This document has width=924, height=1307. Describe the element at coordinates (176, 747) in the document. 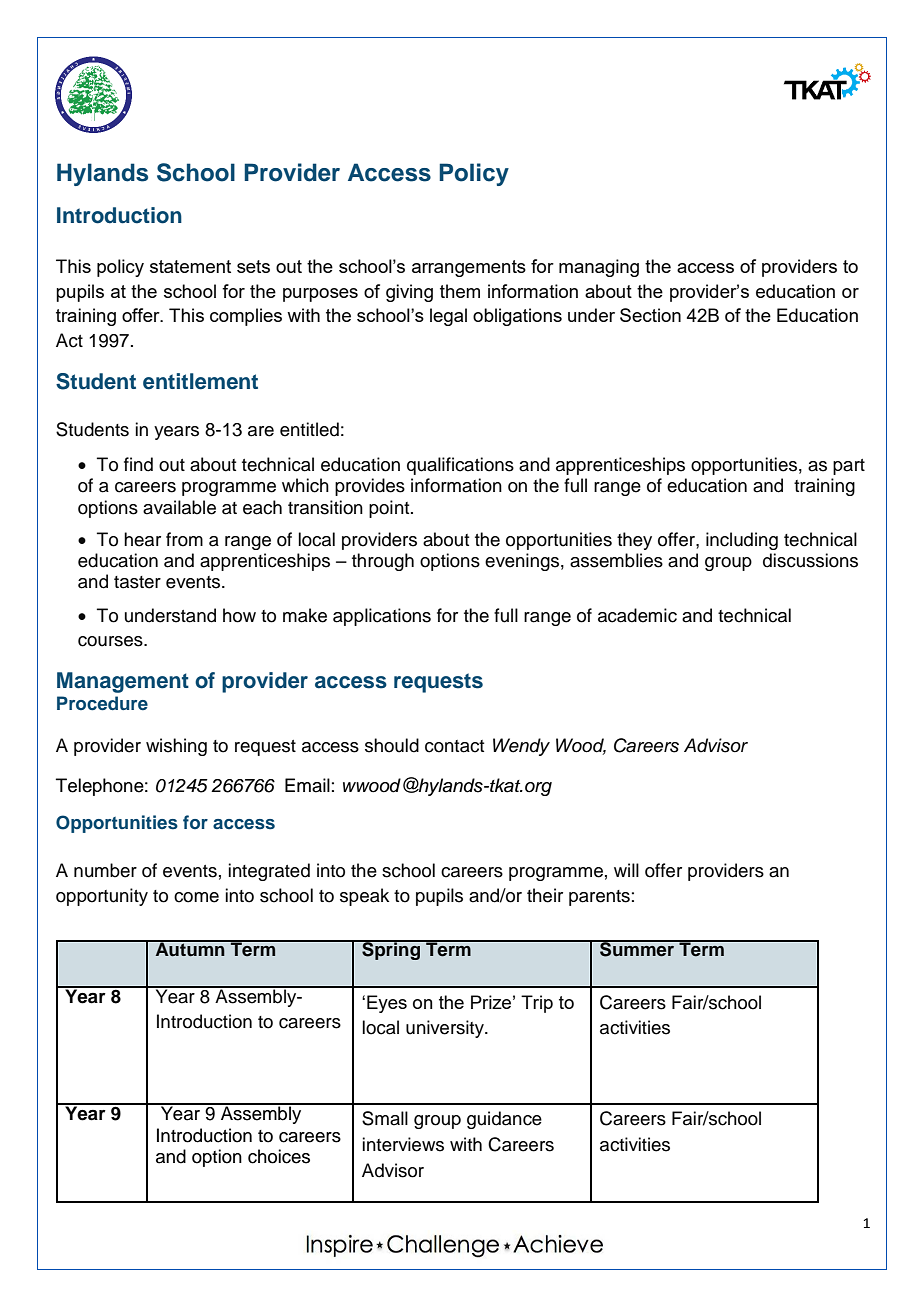

I see `wishing` at that location.
